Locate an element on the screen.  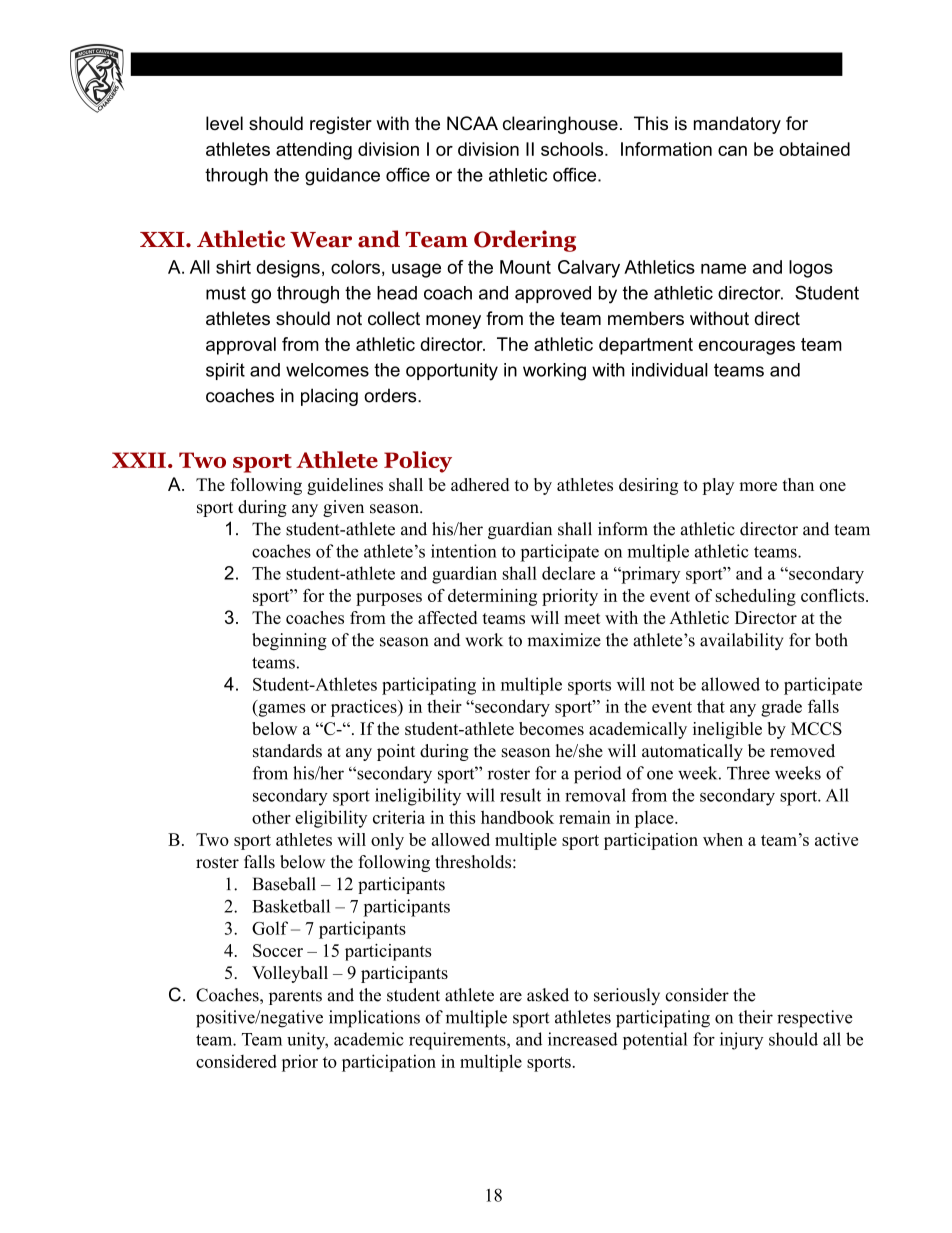
spirit is located at coordinates (225, 371).
